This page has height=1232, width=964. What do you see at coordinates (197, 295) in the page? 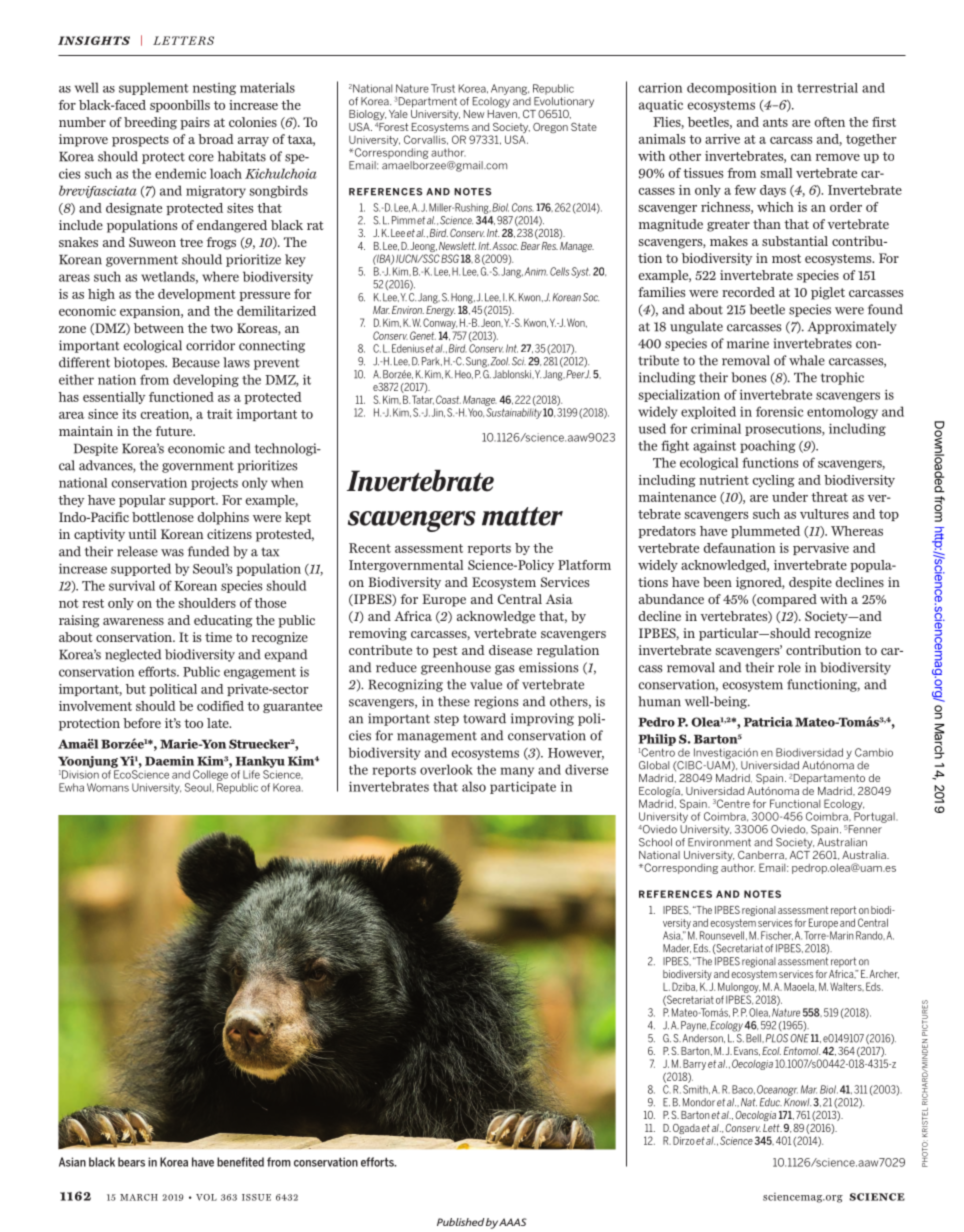
I see `development` at bounding box center [197, 295].
